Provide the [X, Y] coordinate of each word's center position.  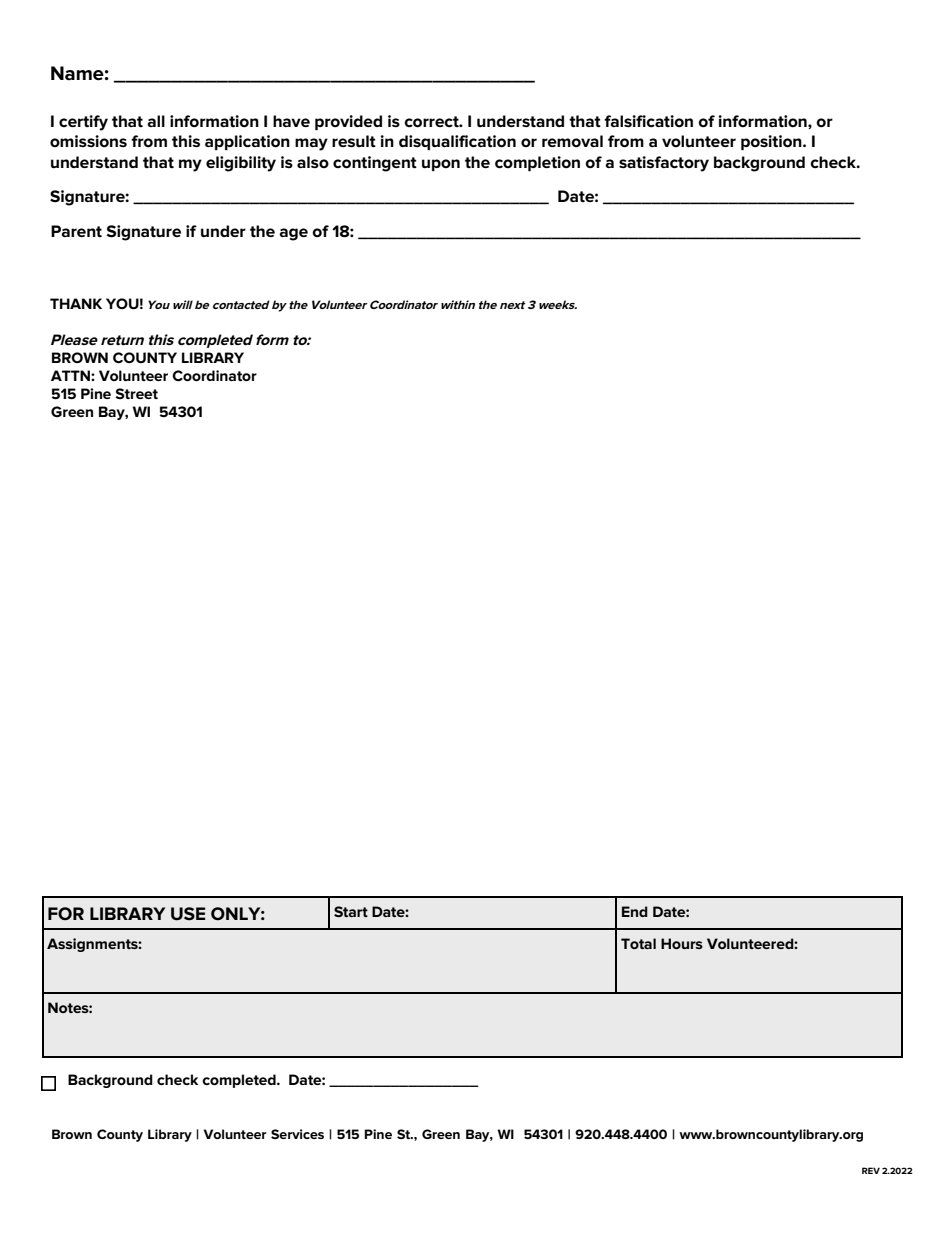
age [293, 234]
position [772, 142]
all [156, 121]
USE [188, 914]
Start [351, 911]
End [635, 911]
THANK [76, 303]
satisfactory [664, 164]
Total [638, 943]
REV [871, 1170]
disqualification [457, 142]
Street [136, 393]
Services [297, 1134]
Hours [682, 943]
